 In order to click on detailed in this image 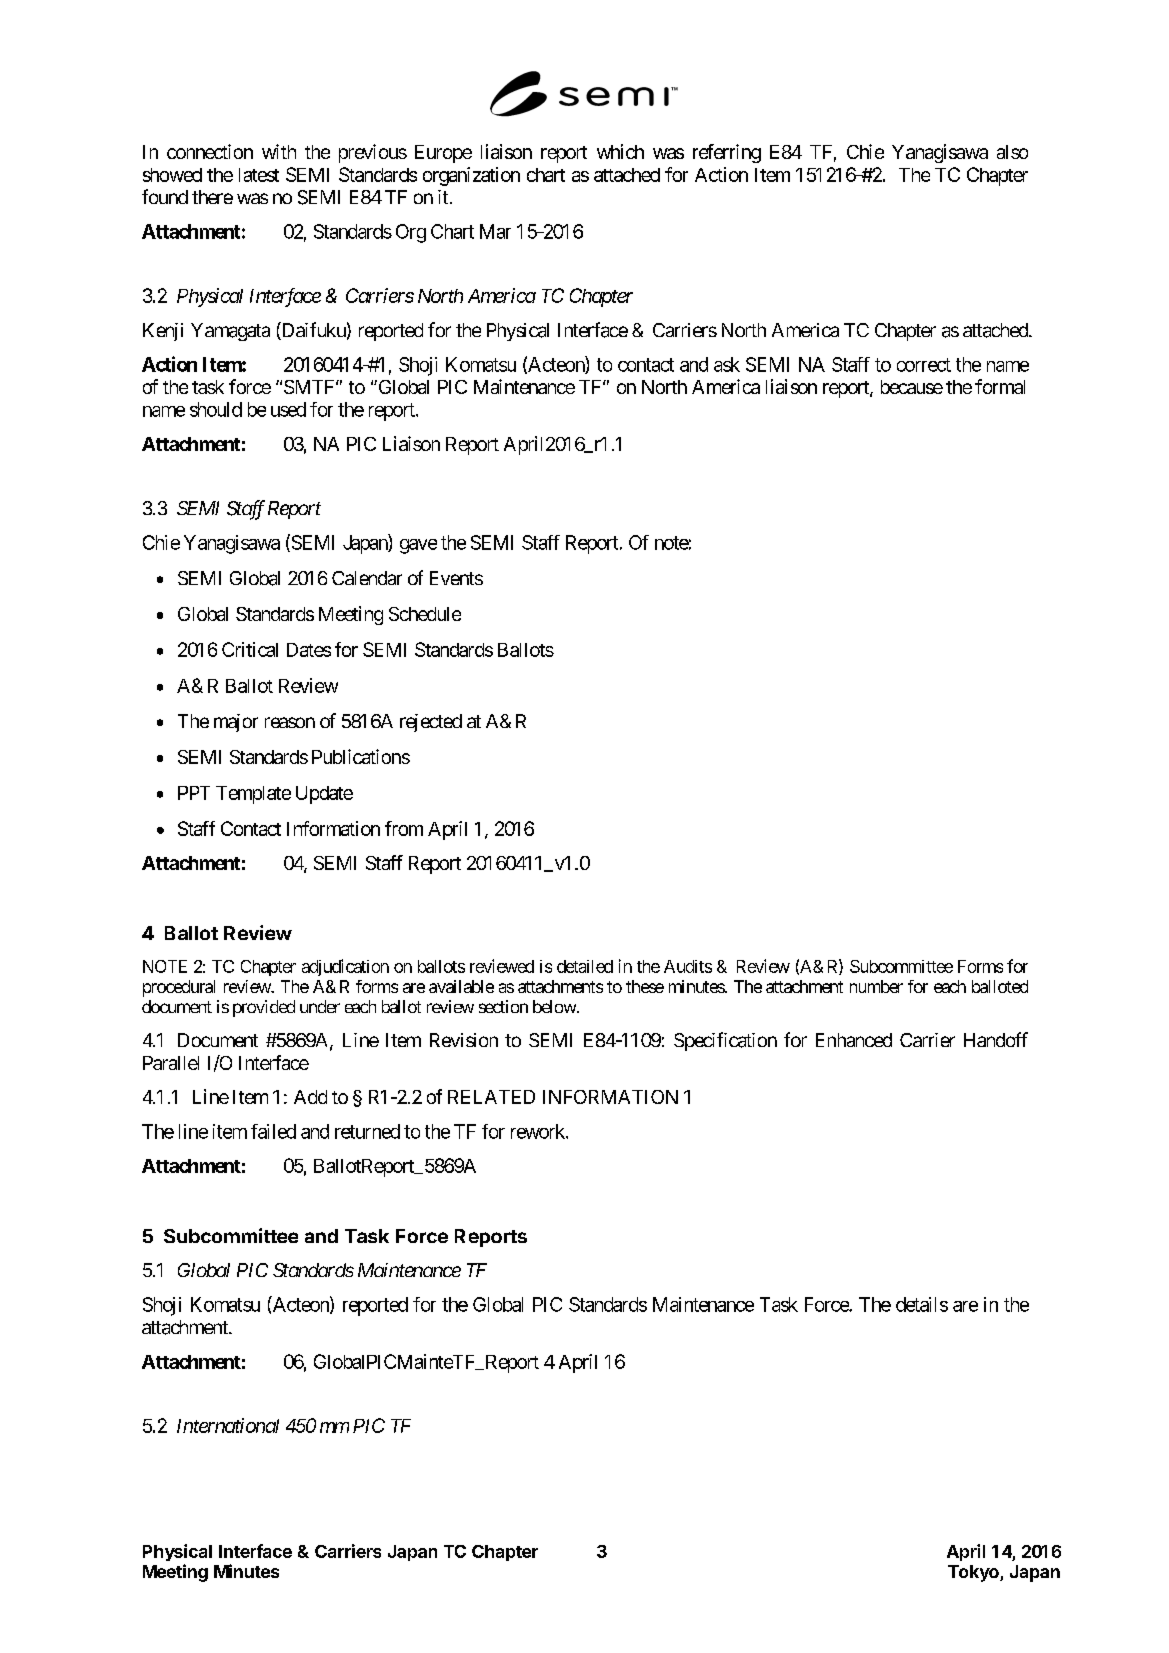, I will do `click(585, 966)`.
